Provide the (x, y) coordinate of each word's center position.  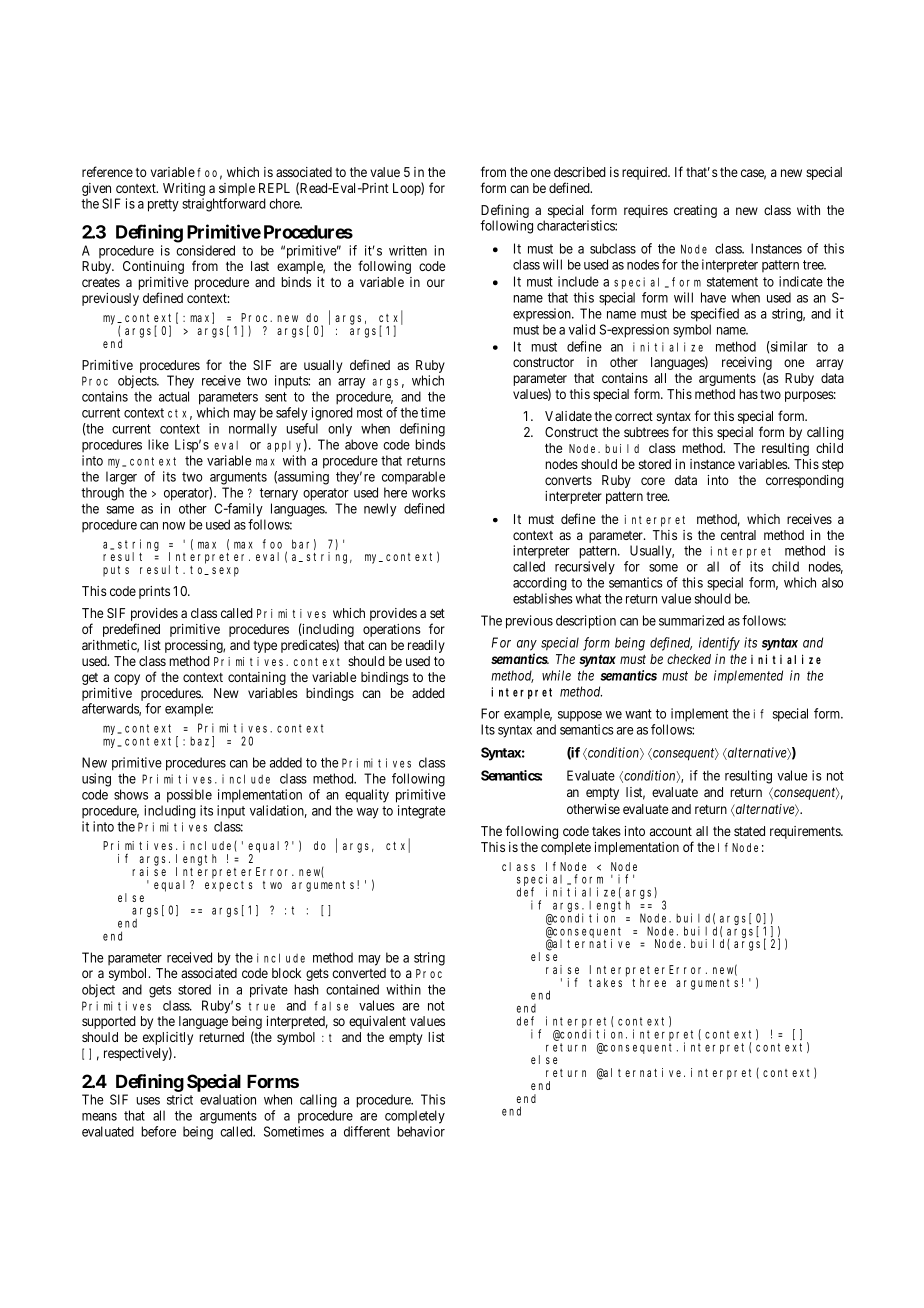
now (174, 526)
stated (749, 831)
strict (180, 1099)
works (428, 492)
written (408, 250)
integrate (421, 812)
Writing (184, 191)
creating (695, 211)
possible (189, 796)
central (738, 535)
